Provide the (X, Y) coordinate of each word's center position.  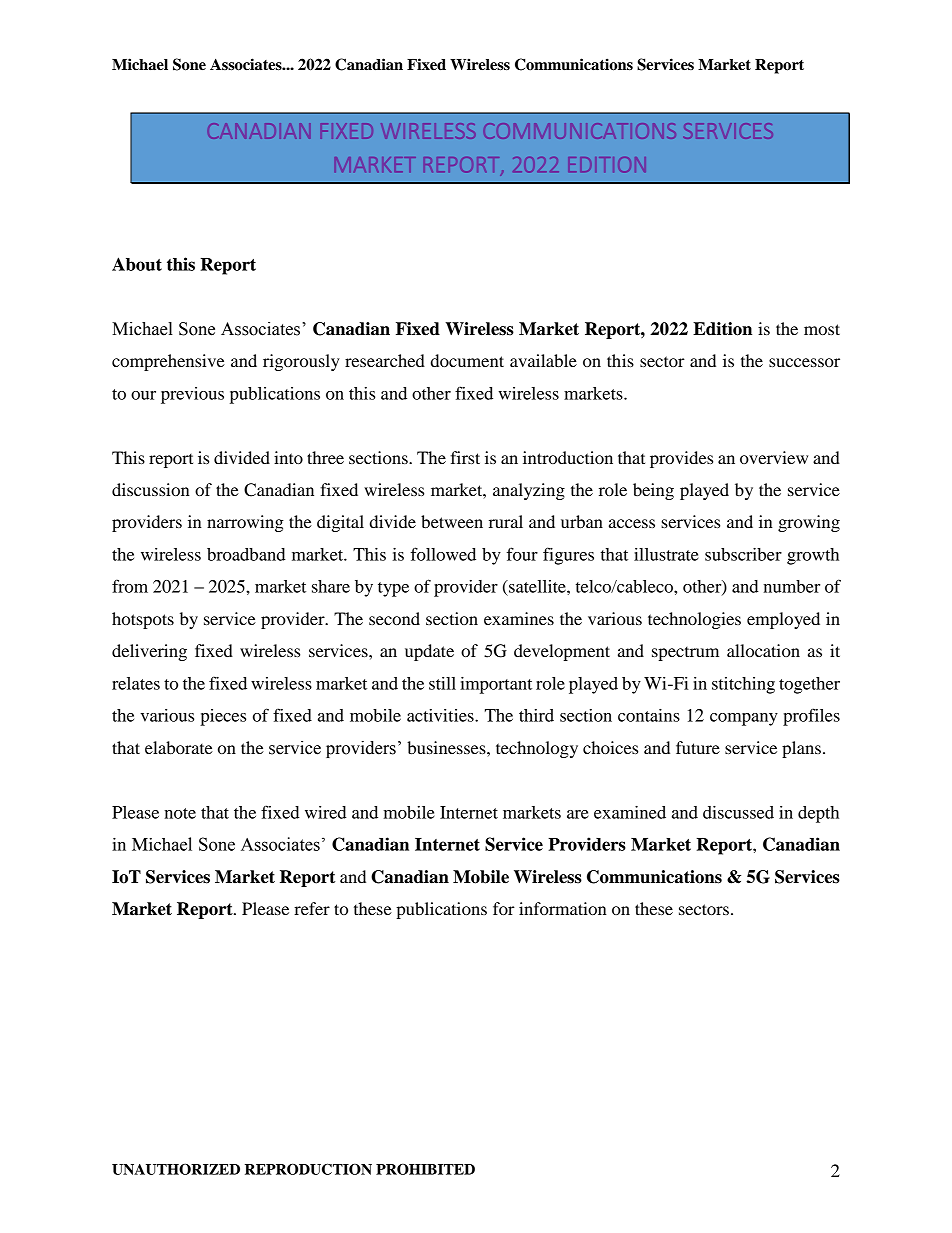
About (137, 264)
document (467, 360)
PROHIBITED (425, 1169)
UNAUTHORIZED (176, 1169)
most (822, 329)
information (563, 908)
